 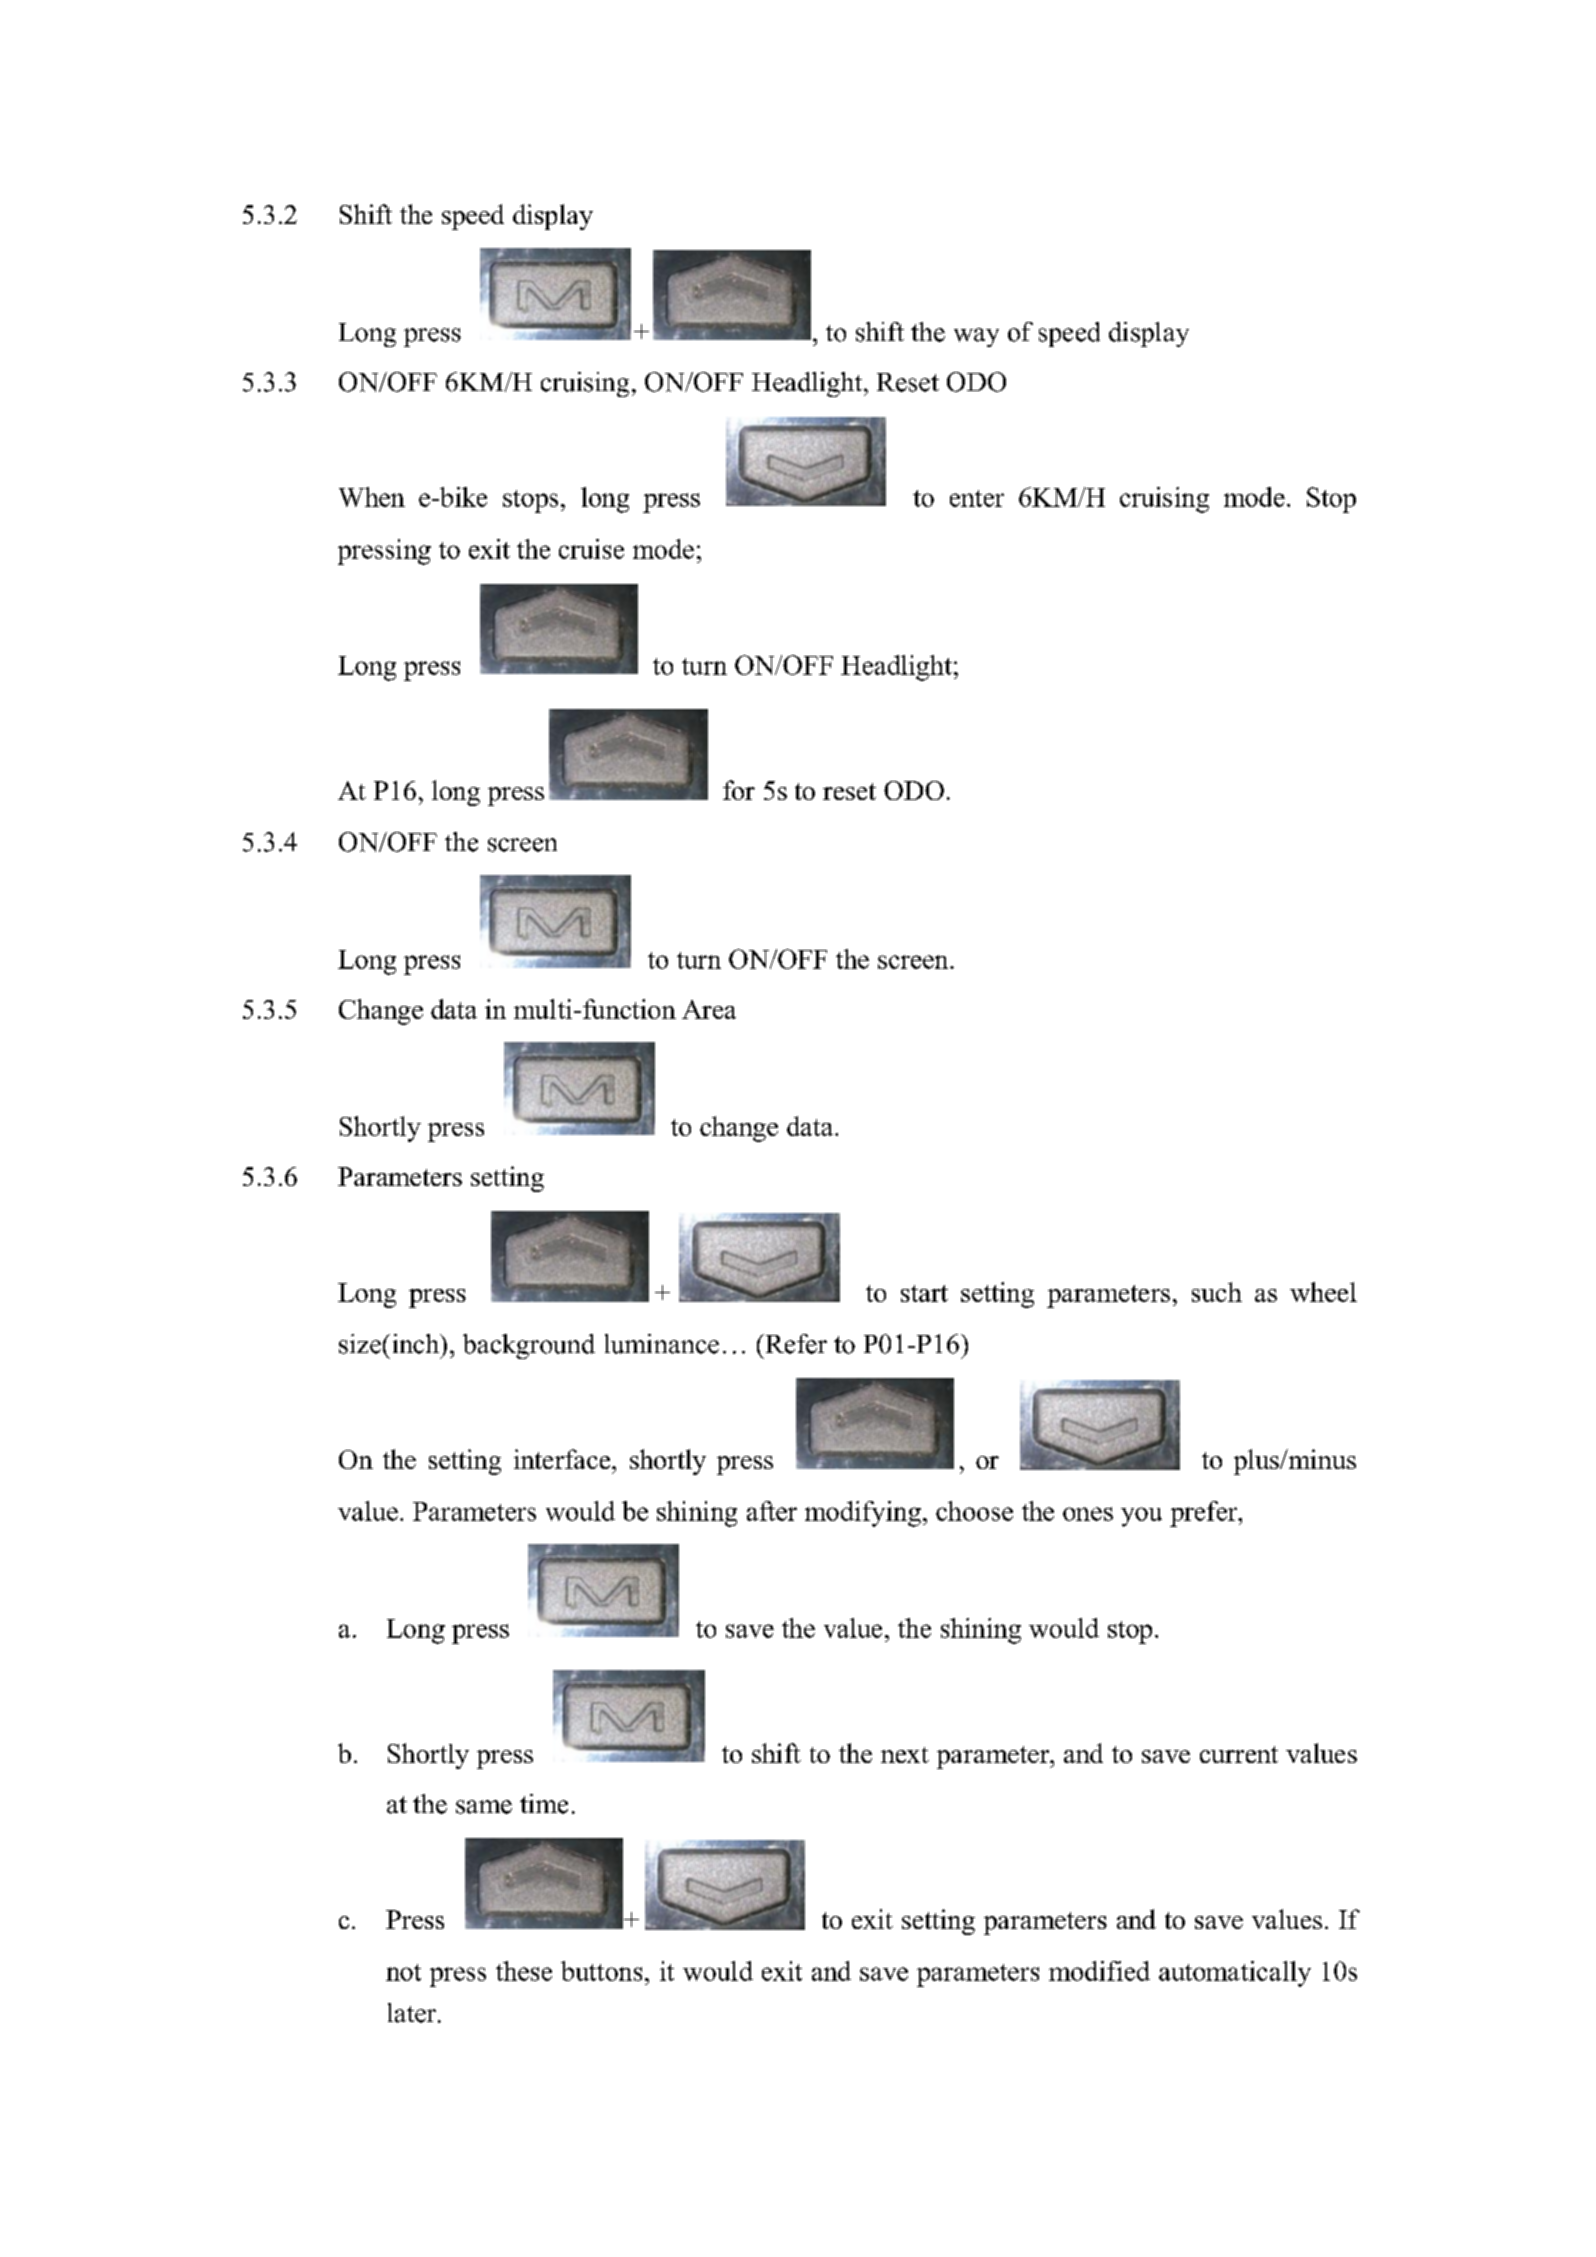 I want to click on Area, so click(x=709, y=1009).
